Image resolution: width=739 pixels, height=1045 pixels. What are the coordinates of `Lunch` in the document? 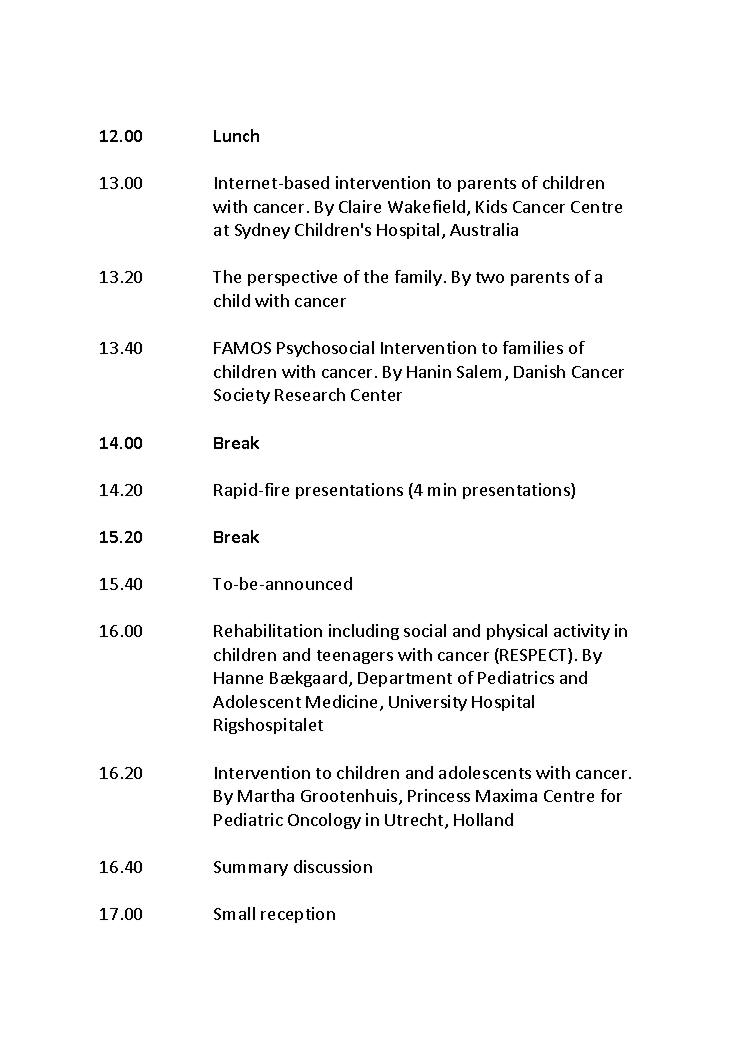 It's located at (236, 135).
